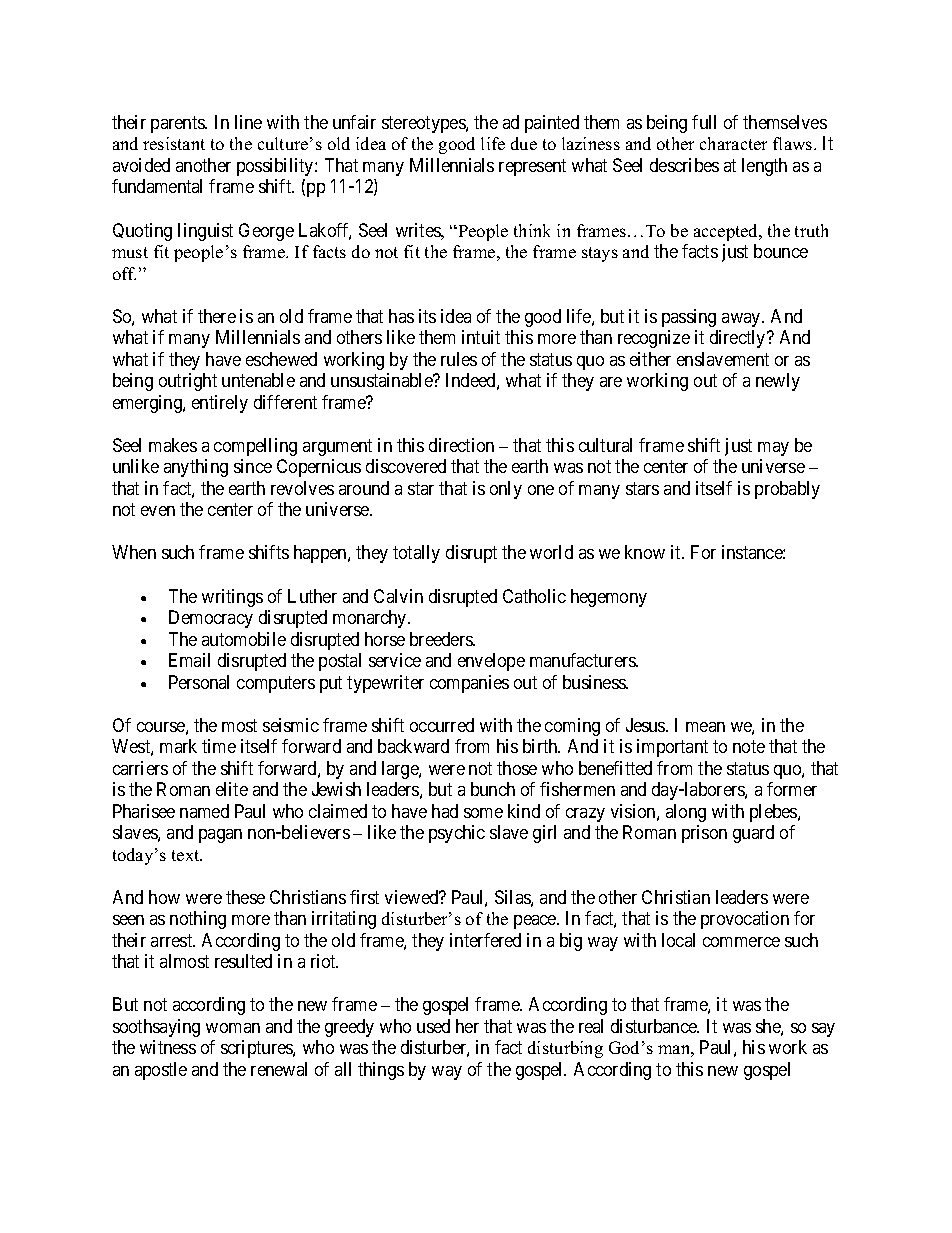  I want to click on used, so click(433, 1026).
